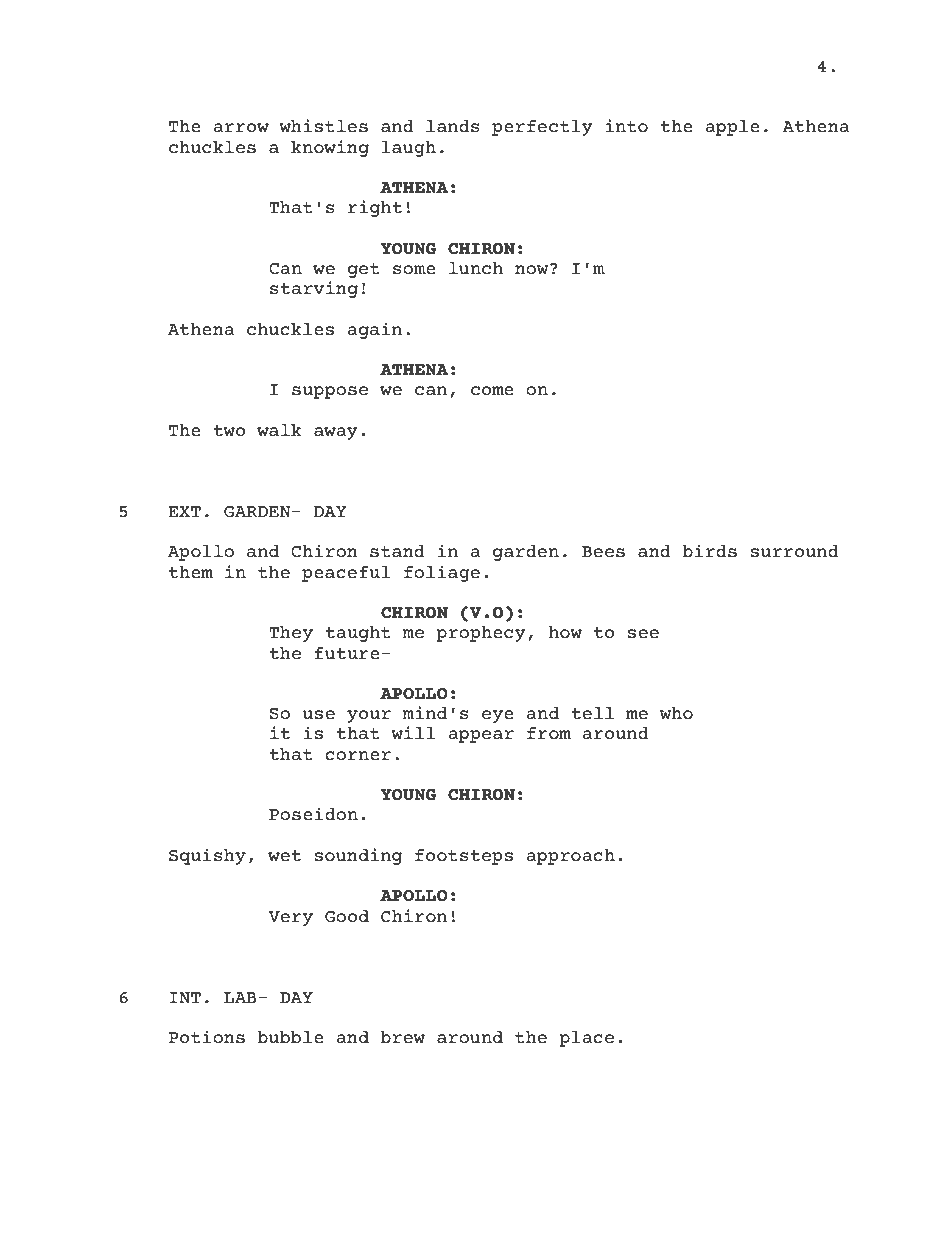  Describe the element at coordinates (330, 148) in the page. I see `knowing` at that location.
